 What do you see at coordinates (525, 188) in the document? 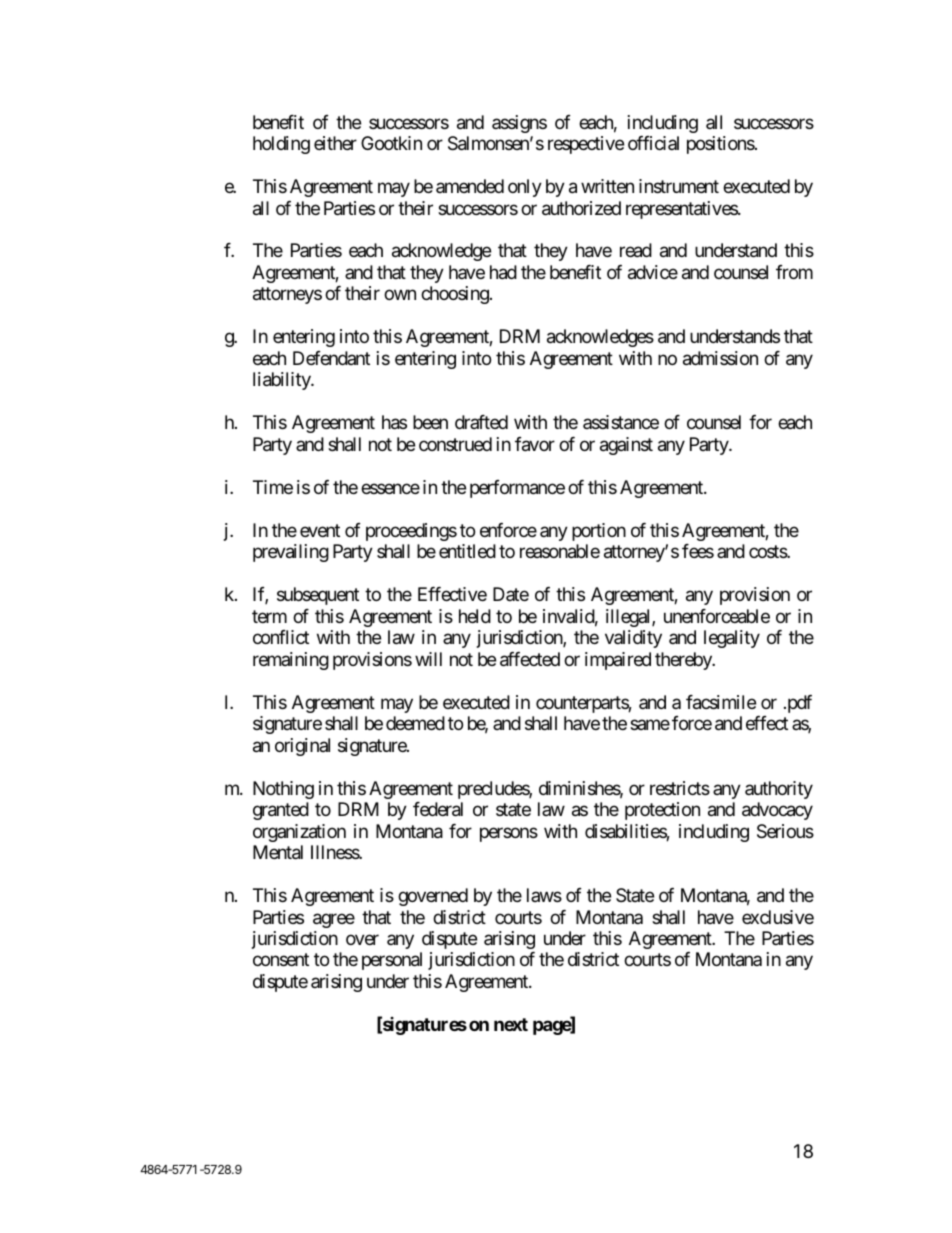
I see `only` at bounding box center [525, 188].
